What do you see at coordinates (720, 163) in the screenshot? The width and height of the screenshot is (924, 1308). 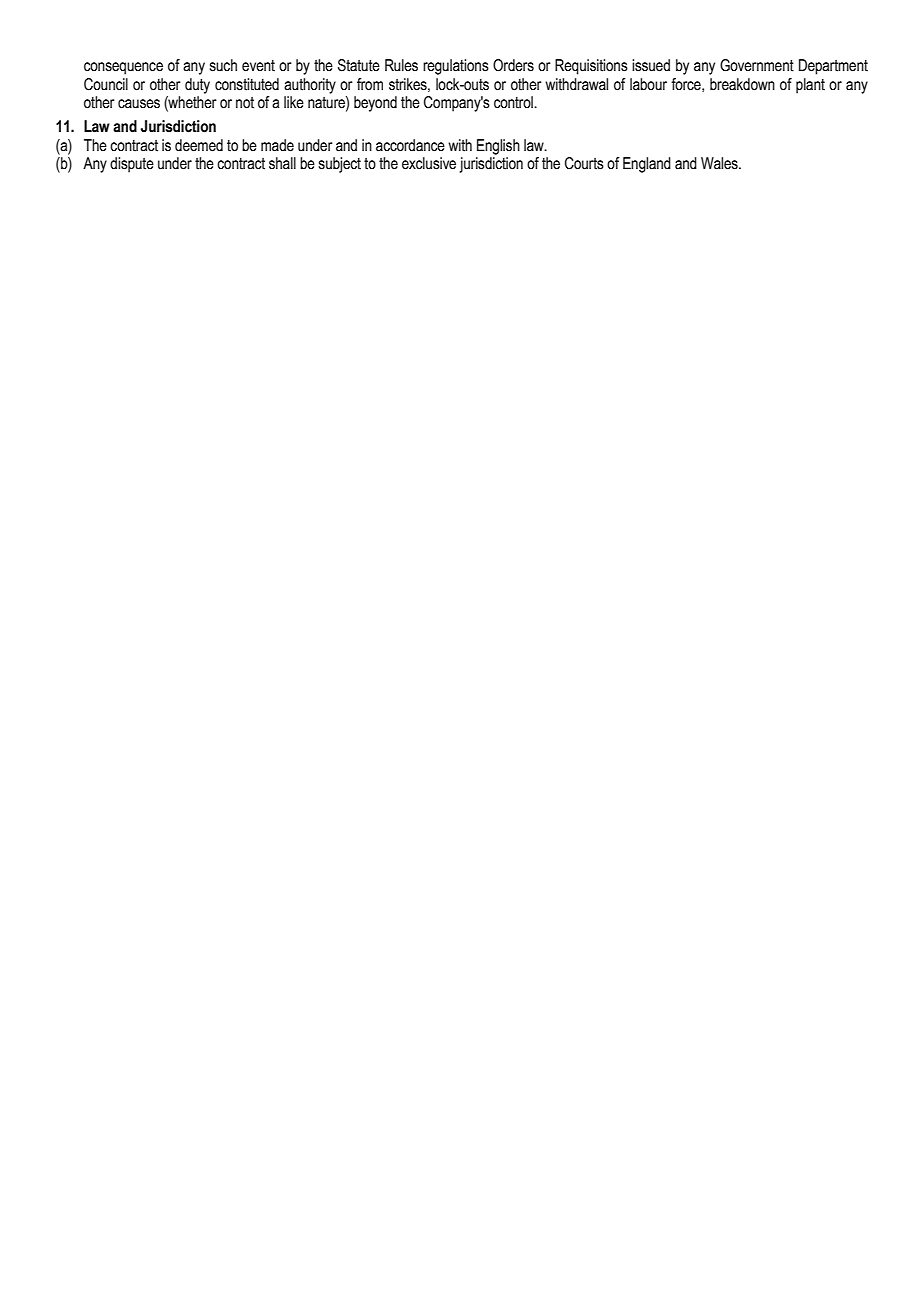 I see `Wales` at bounding box center [720, 163].
